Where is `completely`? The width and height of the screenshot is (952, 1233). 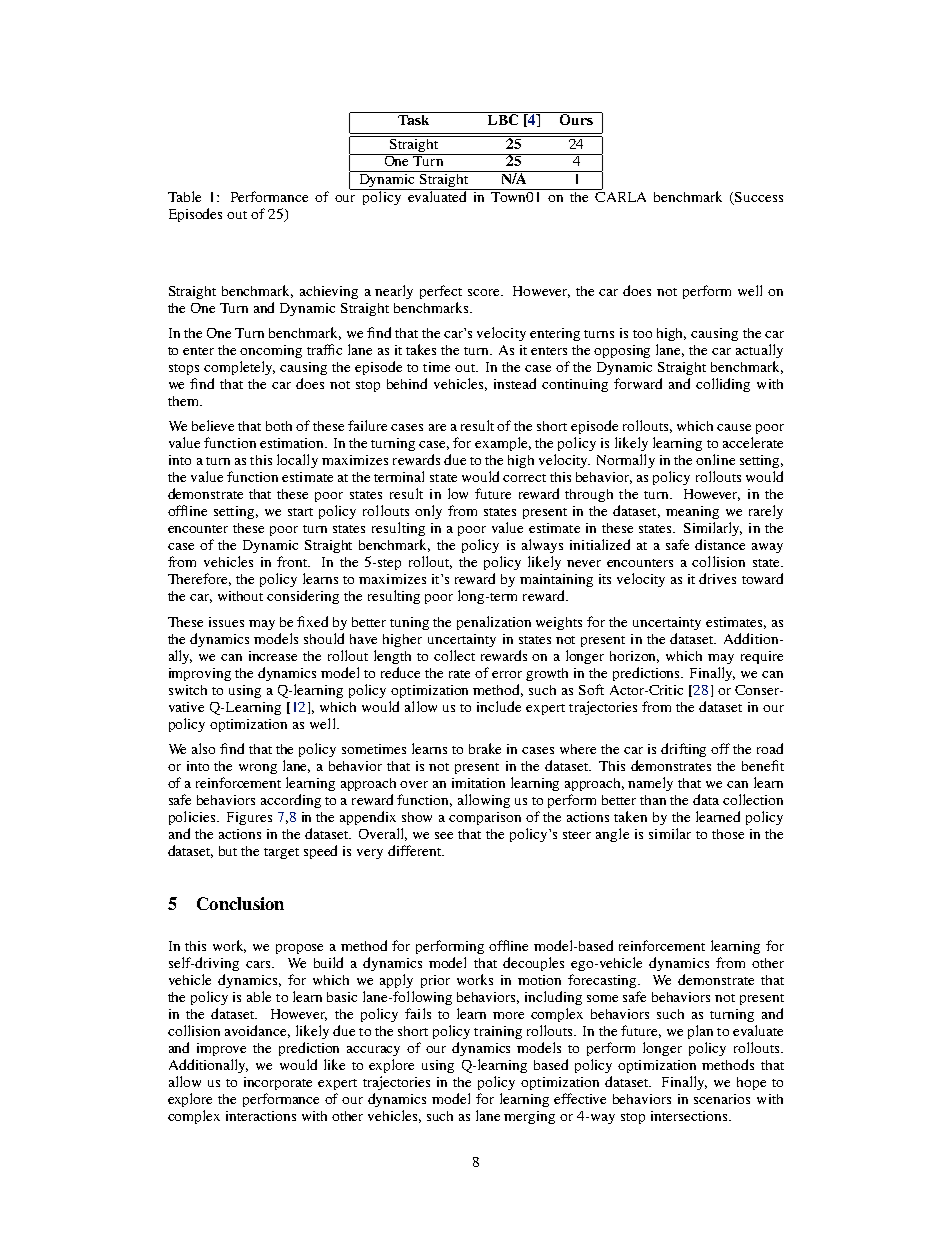
completely is located at coordinates (239, 368).
